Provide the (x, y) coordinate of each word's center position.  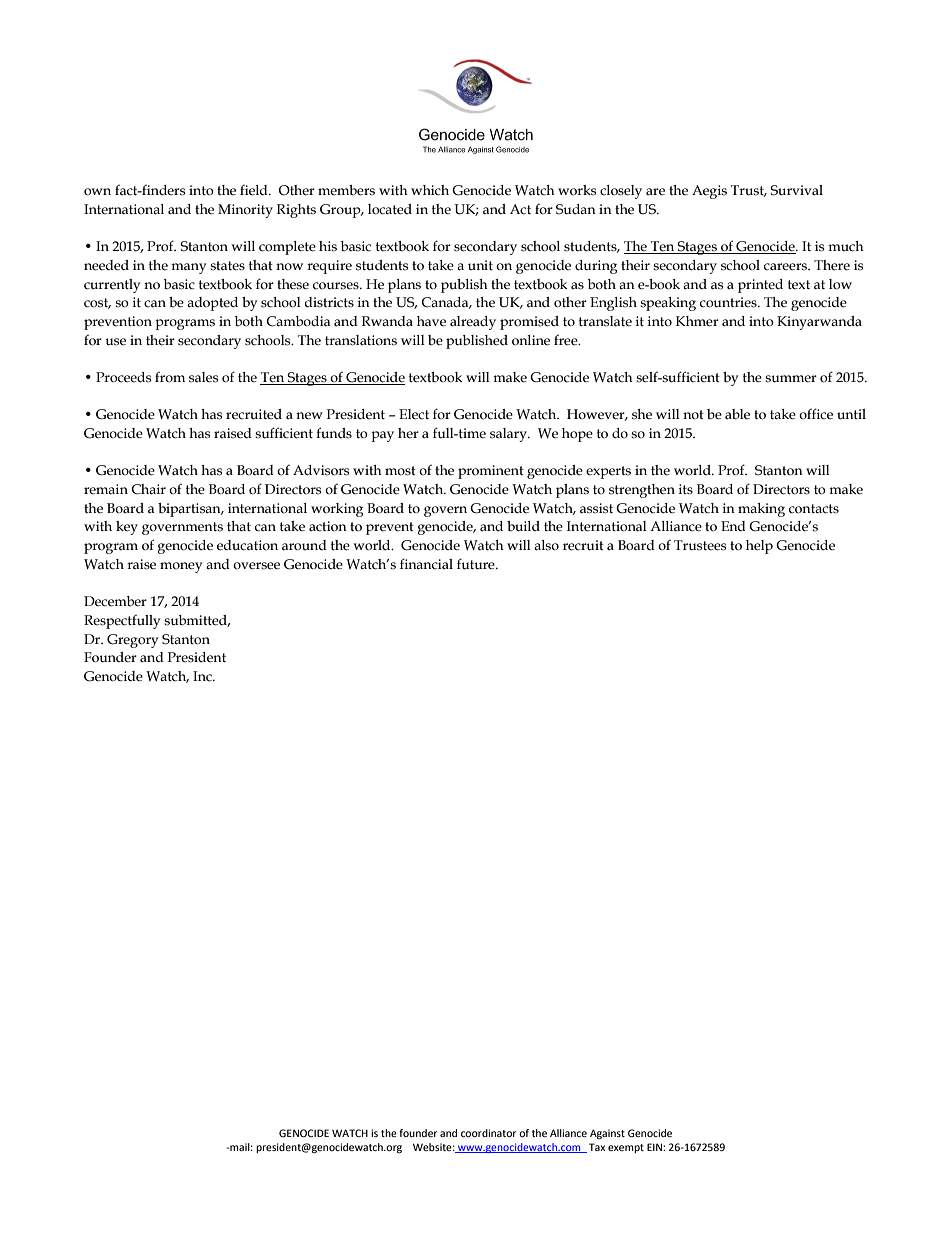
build (523, 526)
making (761, 510)
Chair (148, 489)
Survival (796, 190)
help (759, 547)
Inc (203, 676)
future (477, 564)
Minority (245, 211)
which (430, 190)
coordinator (488, 1133)
